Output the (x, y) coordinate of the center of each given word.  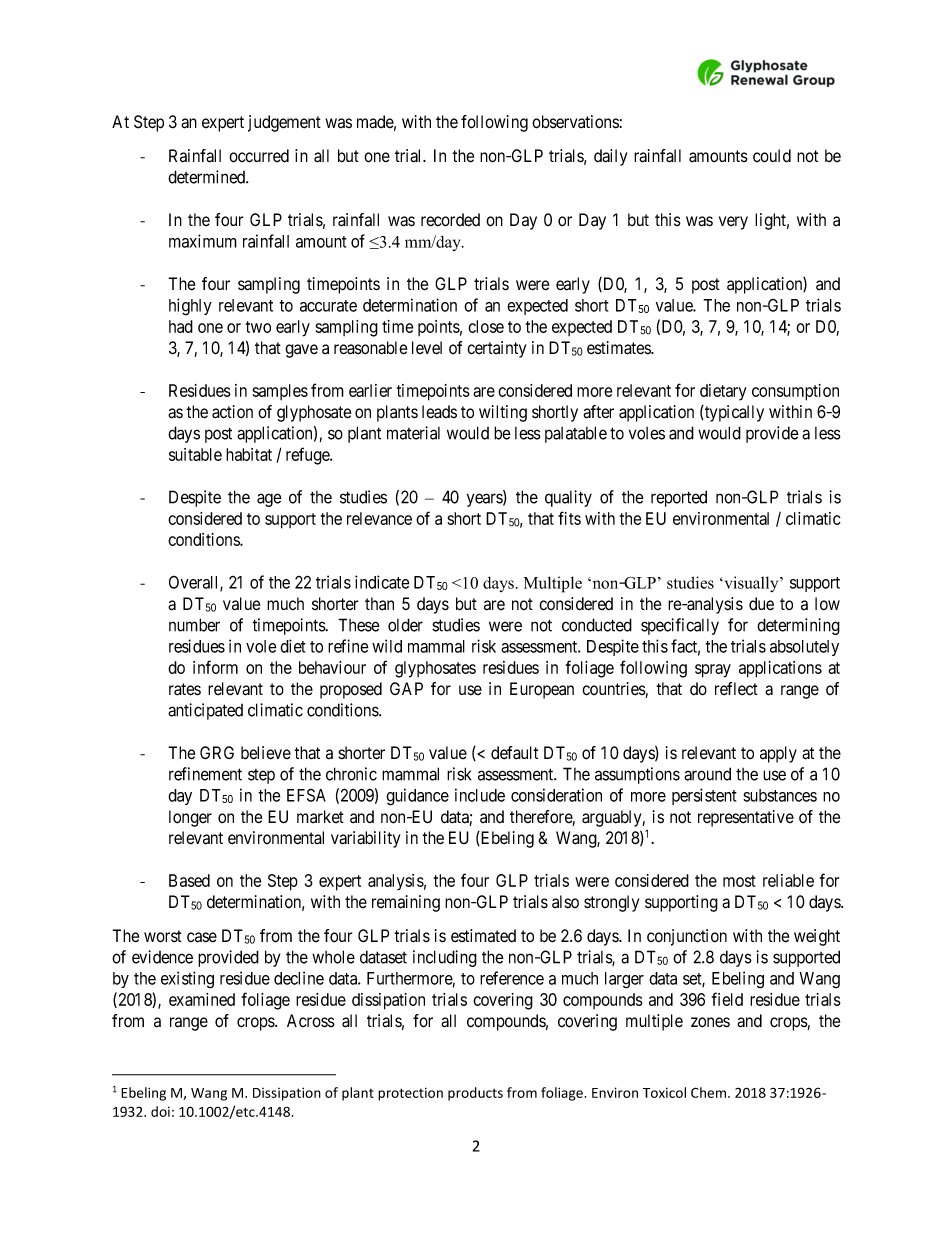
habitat (249, 454)
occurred (259, 156)
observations (575, 122)
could (772, 156)
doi (160, 1111)
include (480, 795)
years (485, 500)
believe (266, 753)
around (707, 774)
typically (733, 413)
